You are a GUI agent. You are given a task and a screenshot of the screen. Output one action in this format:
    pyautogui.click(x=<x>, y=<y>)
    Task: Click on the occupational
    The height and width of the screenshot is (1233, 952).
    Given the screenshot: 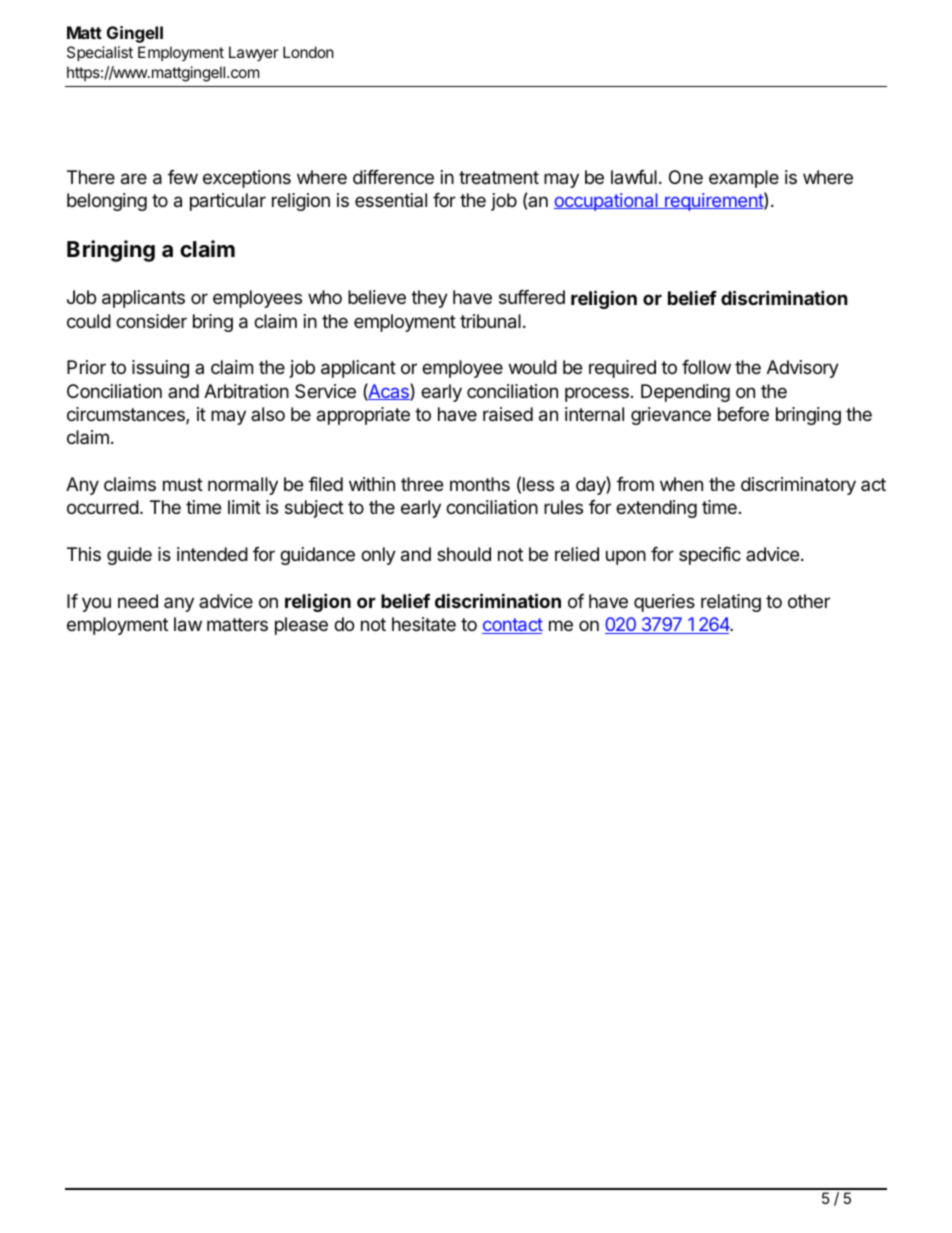 What is the action you would take?
    pyautogui.click(x=607, y=202)
